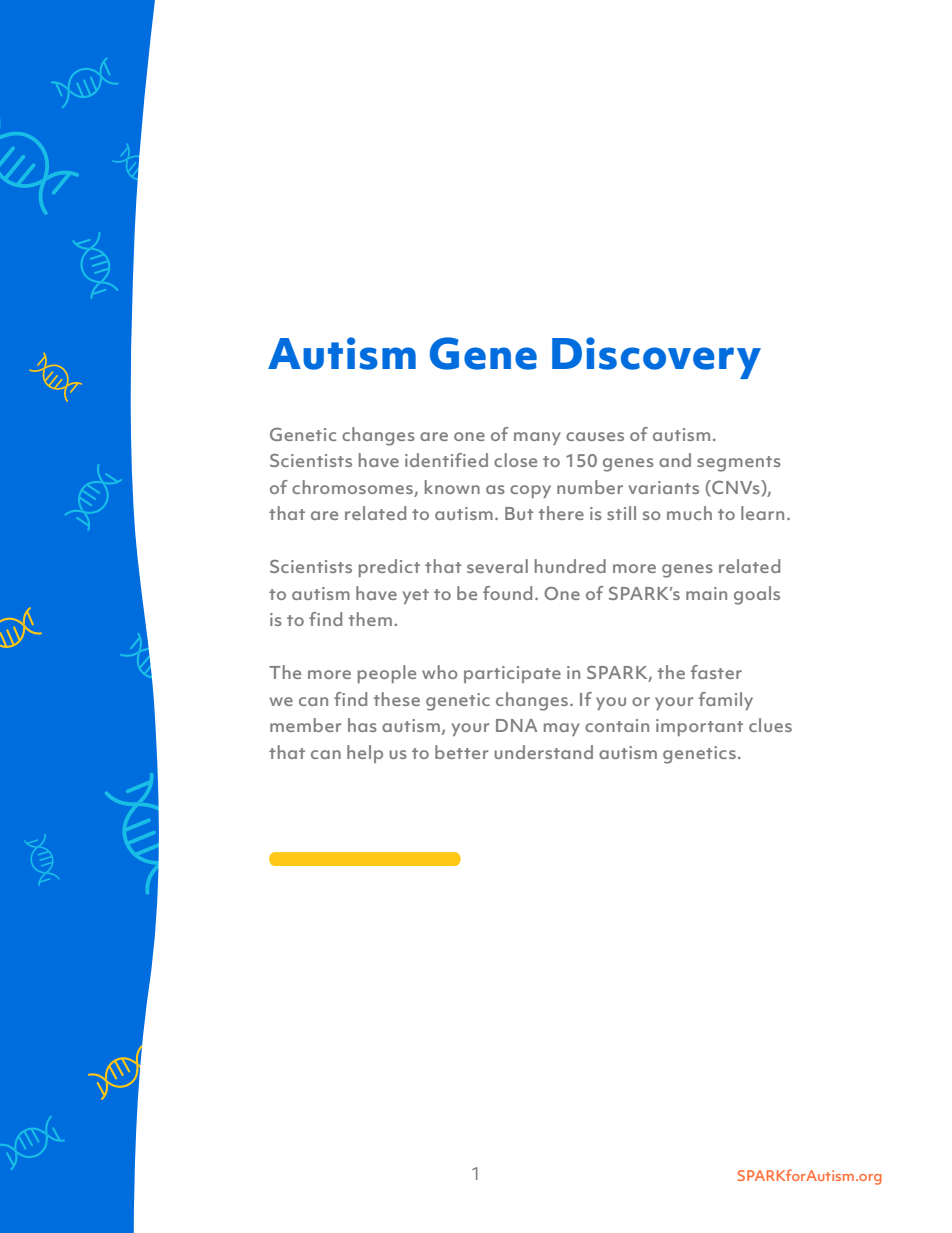 This image has height=1233, width=952. Describe the element at coordinates (716, 672) in the image. I see `faster` at that location.
